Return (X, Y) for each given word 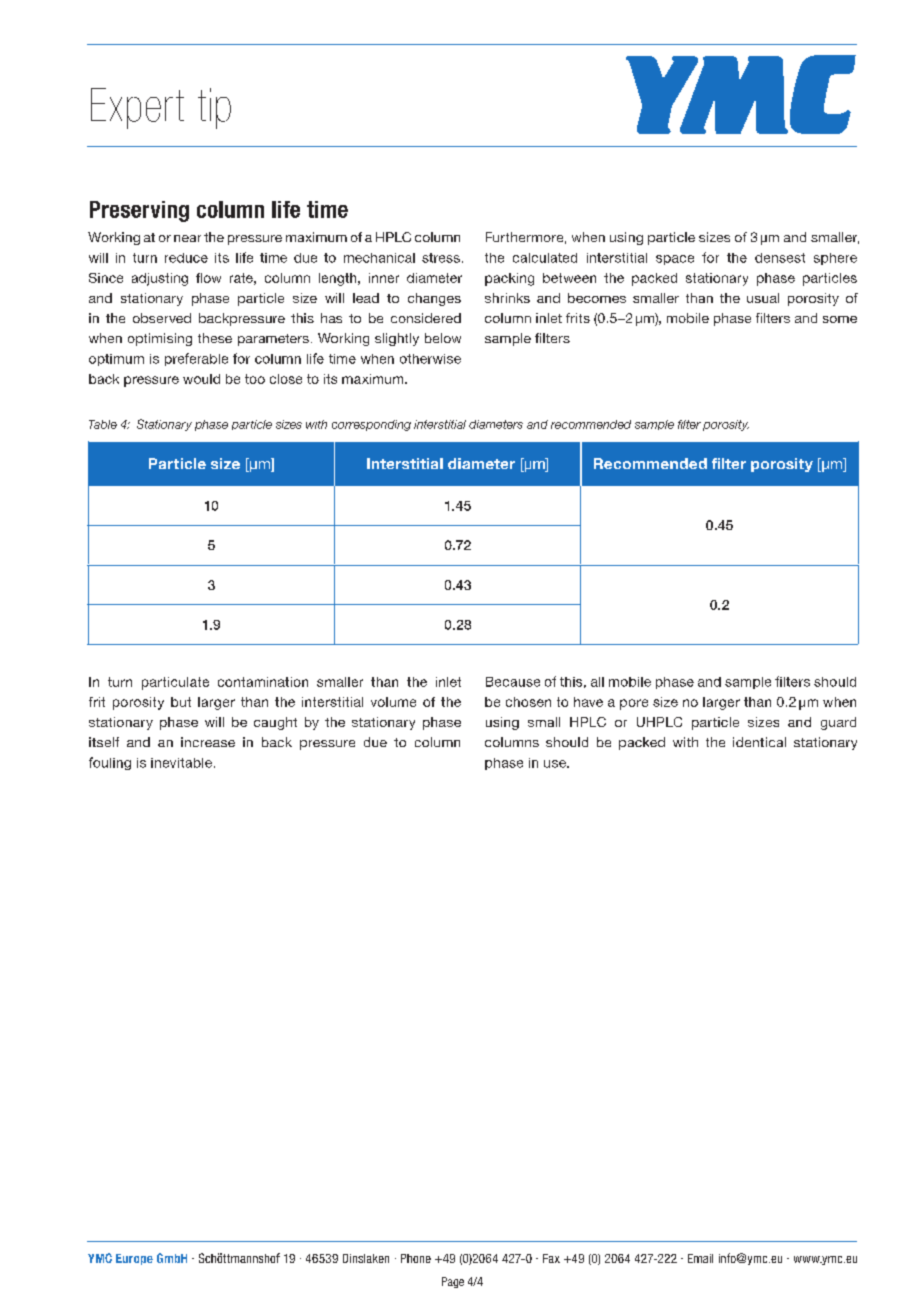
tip (214, 108)
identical (759, 742)
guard (838, 723)
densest (780, 258)
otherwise (430, 359)
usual (763, 298)
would (201, 379)
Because (513, 682)
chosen (528, 702)
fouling (110, 763)
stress (441, 258)
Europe (134, 1259)
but (181, 702)
